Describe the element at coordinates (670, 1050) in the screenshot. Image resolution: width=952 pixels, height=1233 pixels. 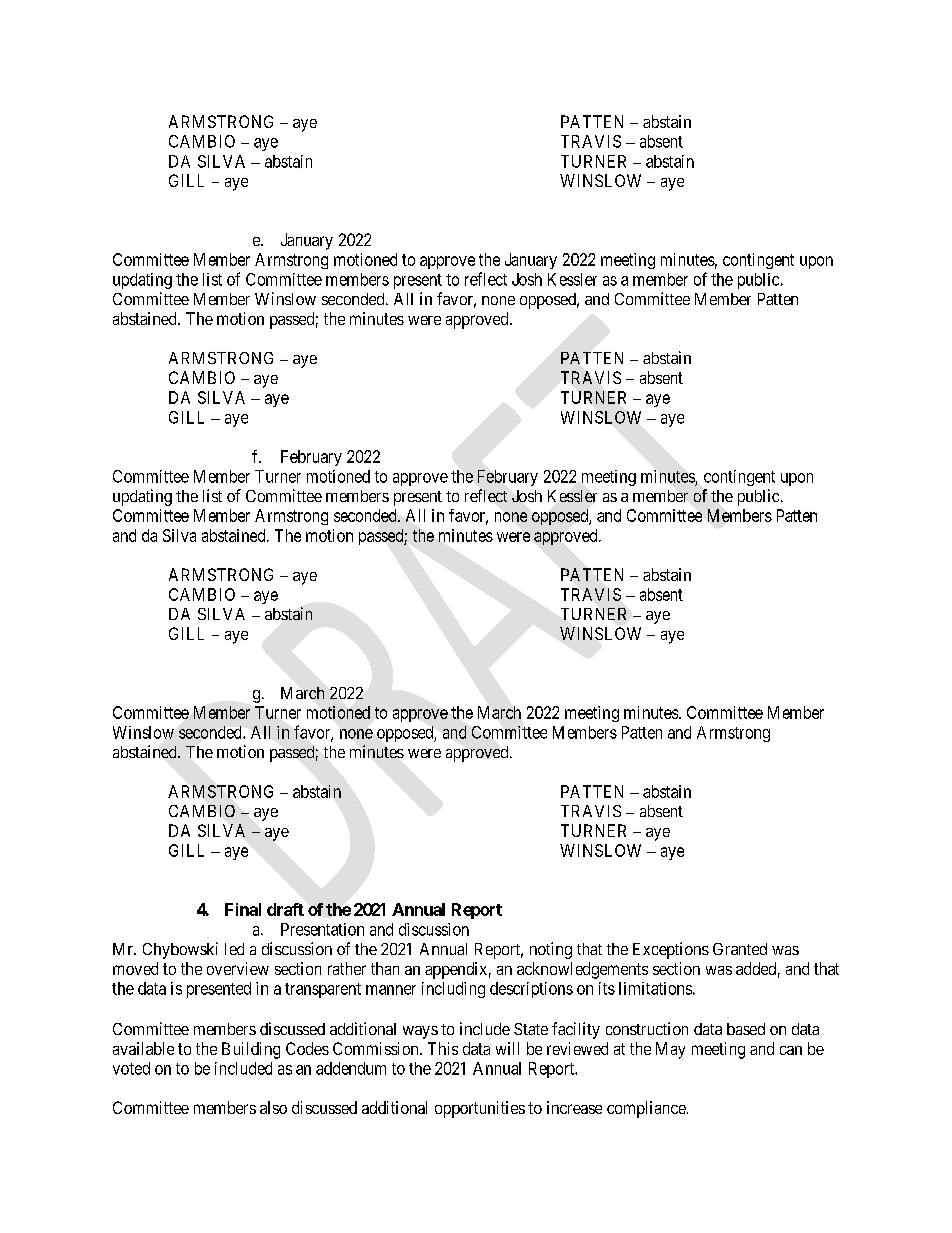
I see `May` at that location.
